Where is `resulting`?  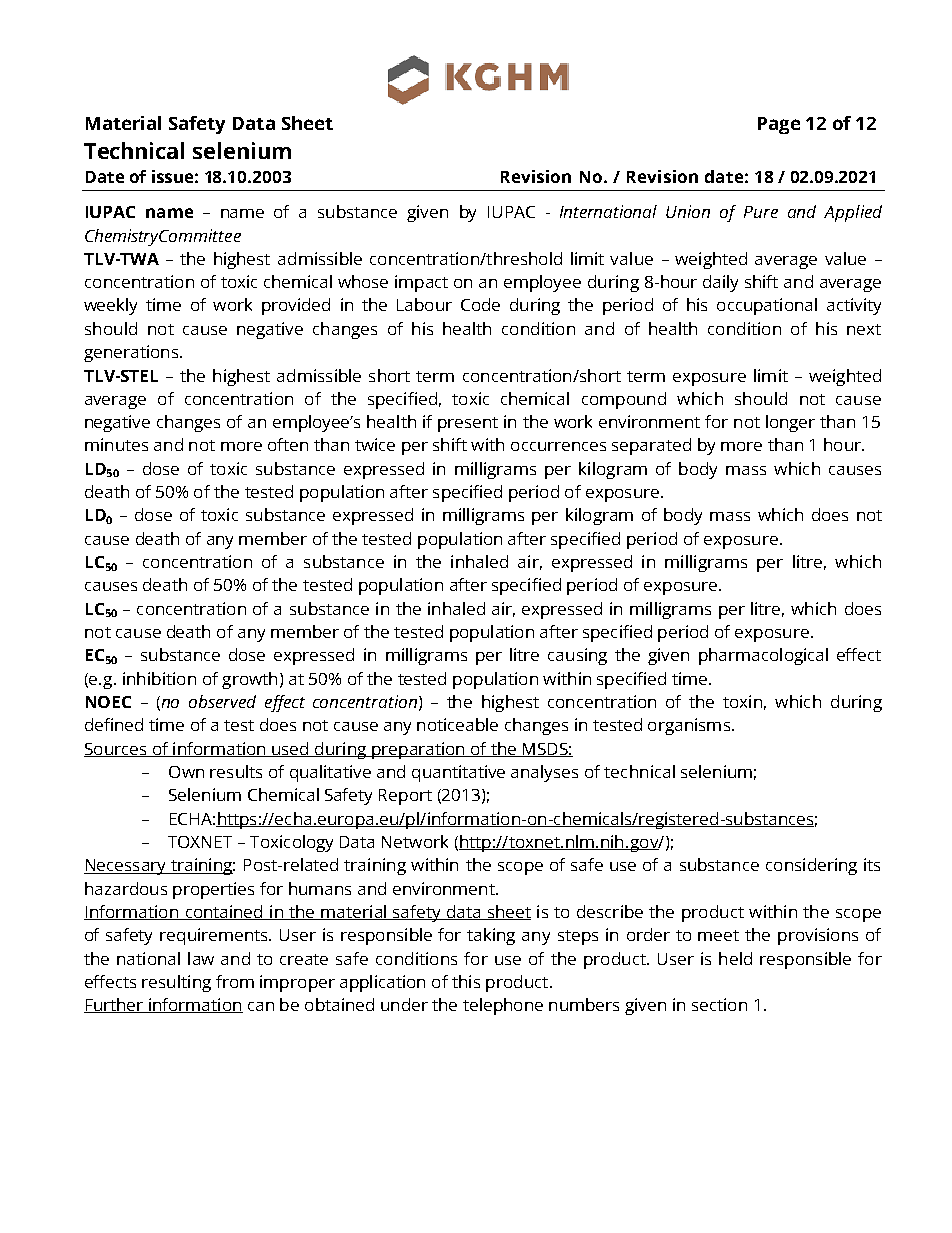 resulting is located at coordinates (176, 983).
